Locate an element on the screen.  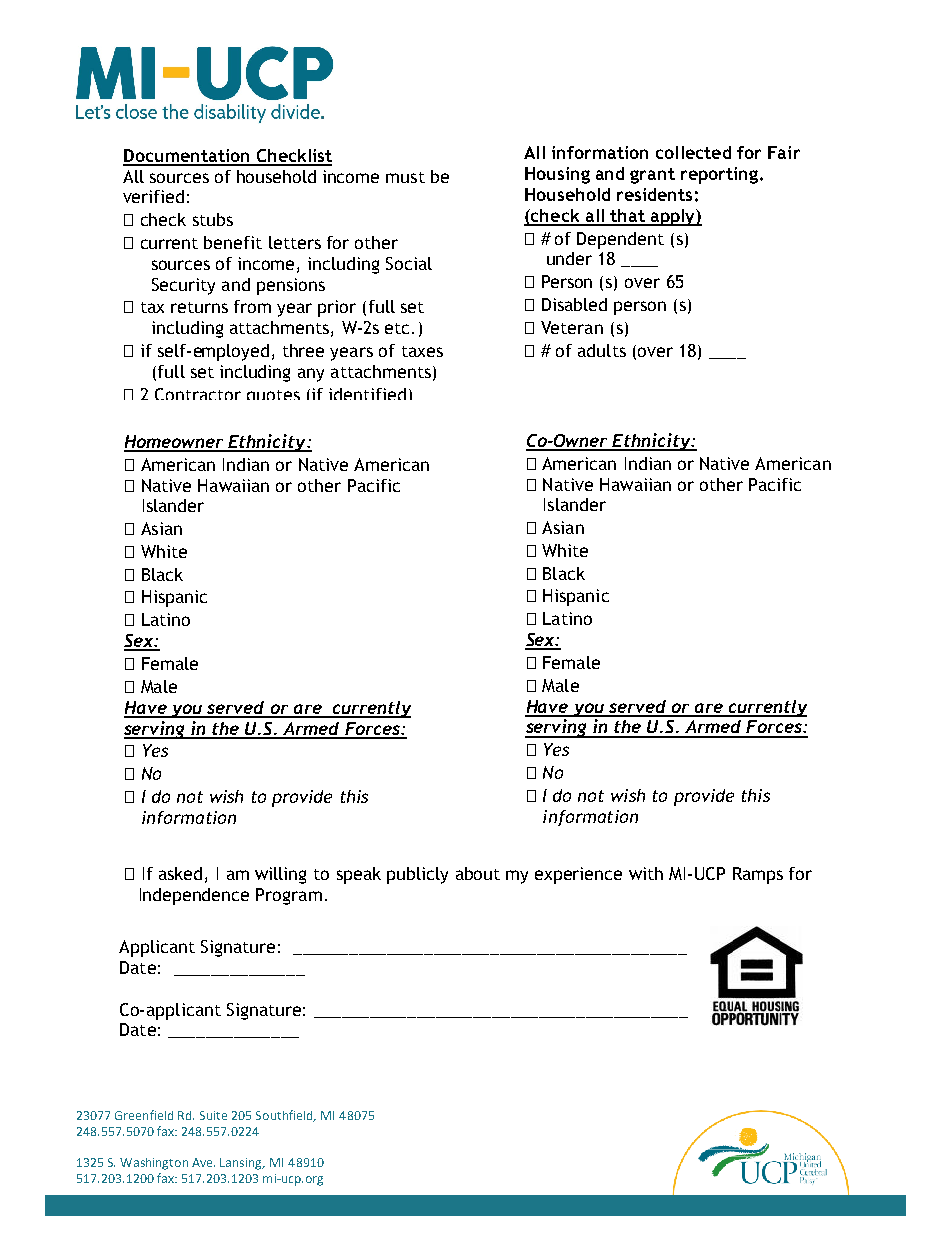
Suite is located at coordinates (213, 1115).
